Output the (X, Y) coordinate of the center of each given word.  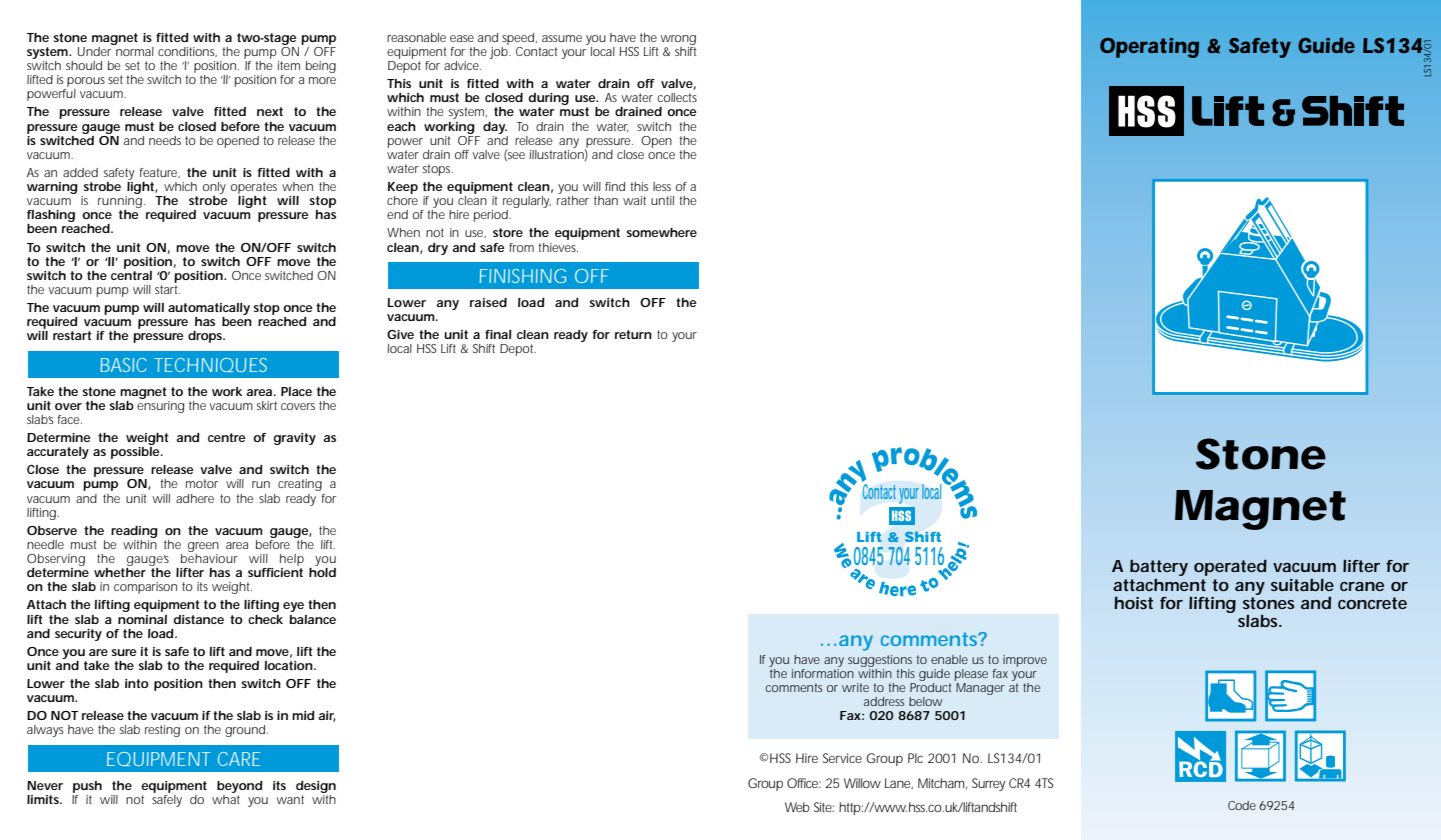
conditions (187, 52)
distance (199, 619)
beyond (240, 787)
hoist (1133, 603)
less (662, 186)
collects (677, 97)
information (823, 672)
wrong (678, 40)
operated (1230, 567)
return (633, 334)
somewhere (662, 232)
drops (206, 337)
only (214, 188)
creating (300, 485)
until (662, 200)
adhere (195, 498)
